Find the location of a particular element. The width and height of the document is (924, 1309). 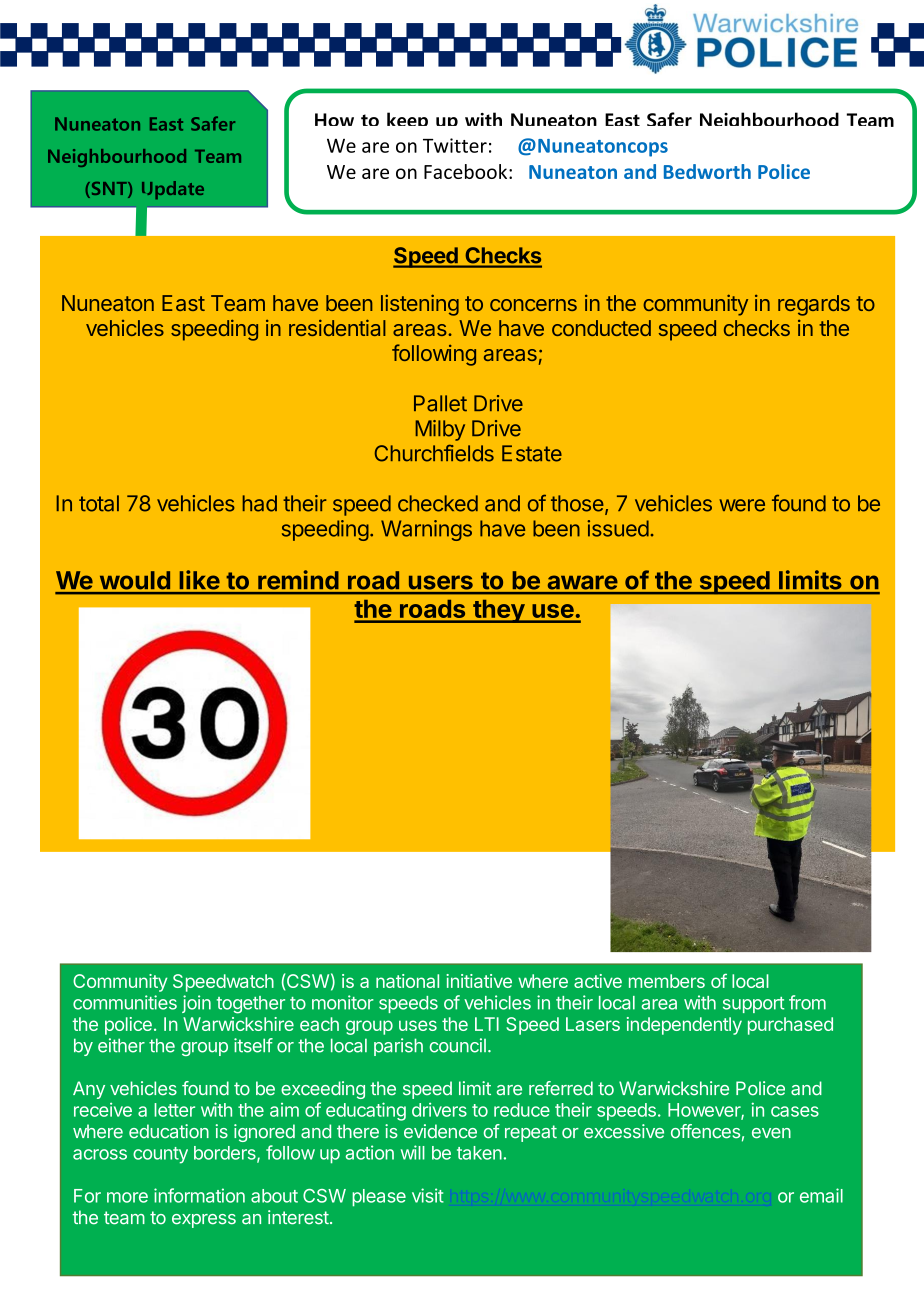

information is located at coordinates (199, 1195).
